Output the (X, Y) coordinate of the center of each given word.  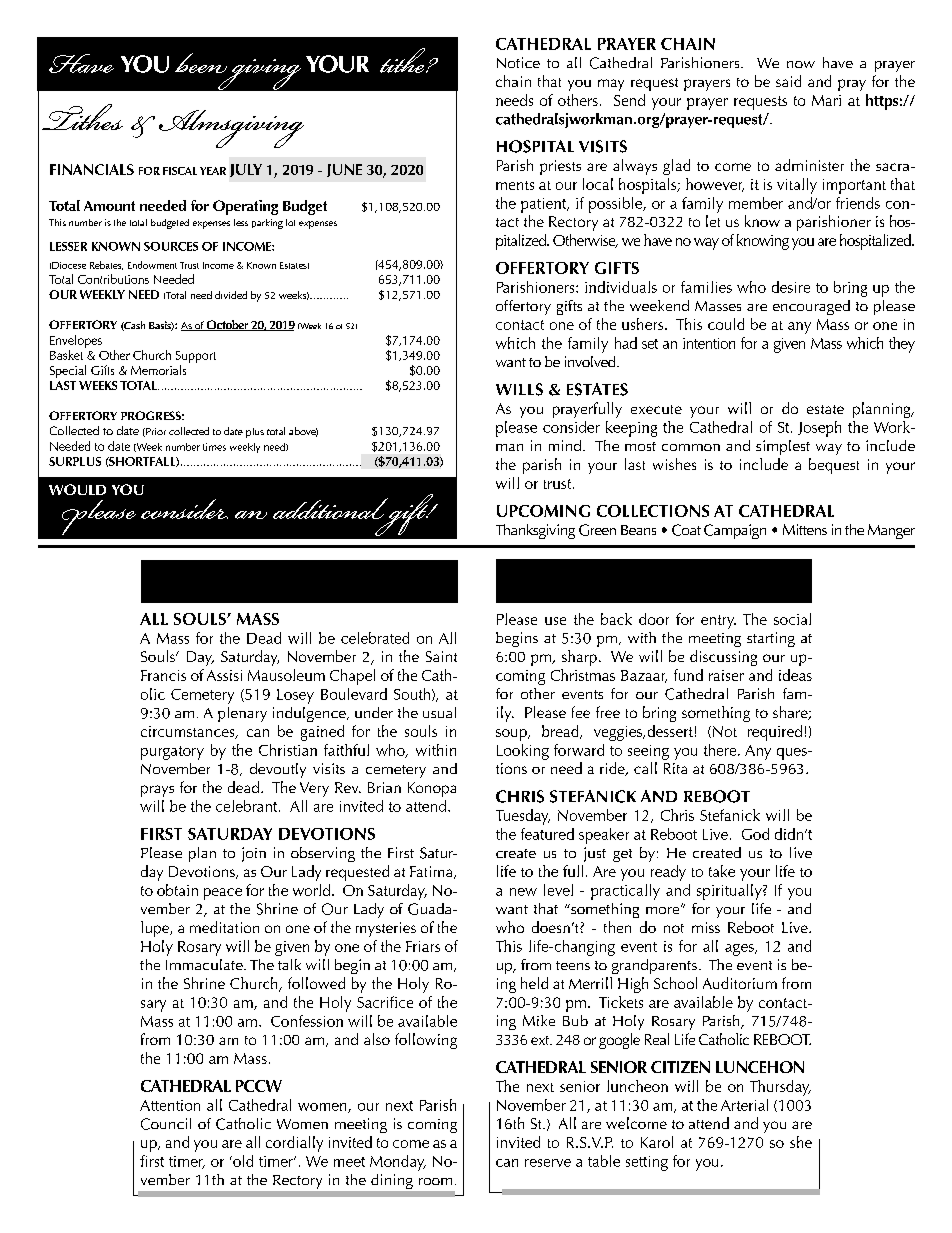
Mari (826, 100)
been (201, 63)
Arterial (744, 1105)
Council (166, 1124)
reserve (548, 1163)
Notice (518, 62)
